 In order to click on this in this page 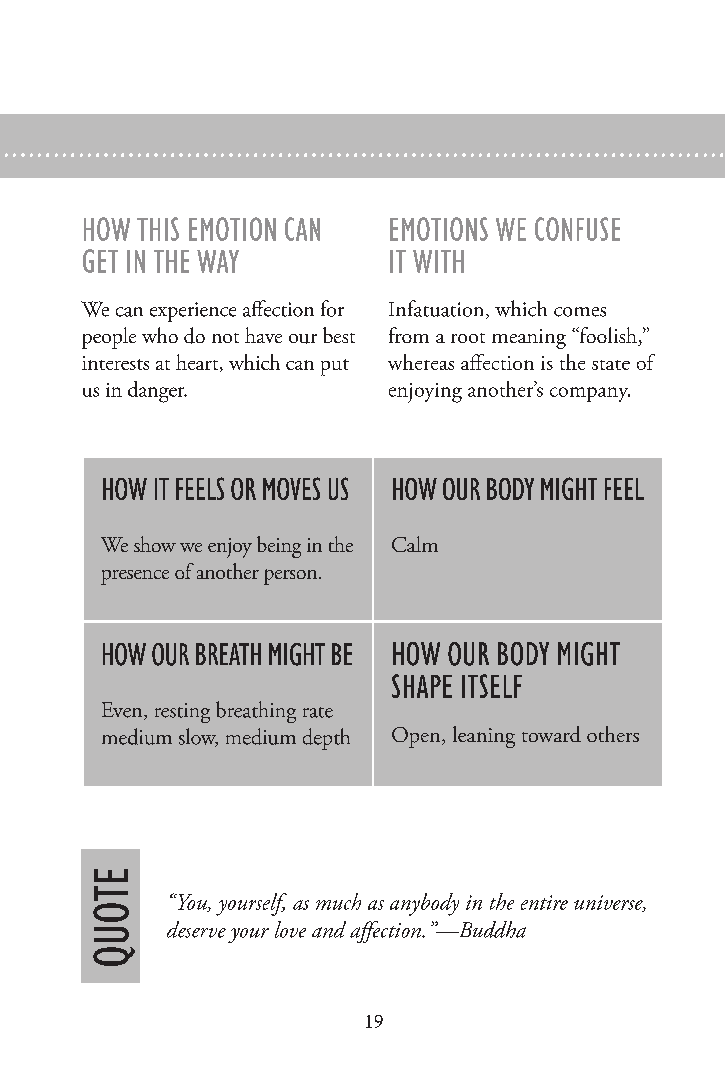, I will do `click(158, 229)`.
